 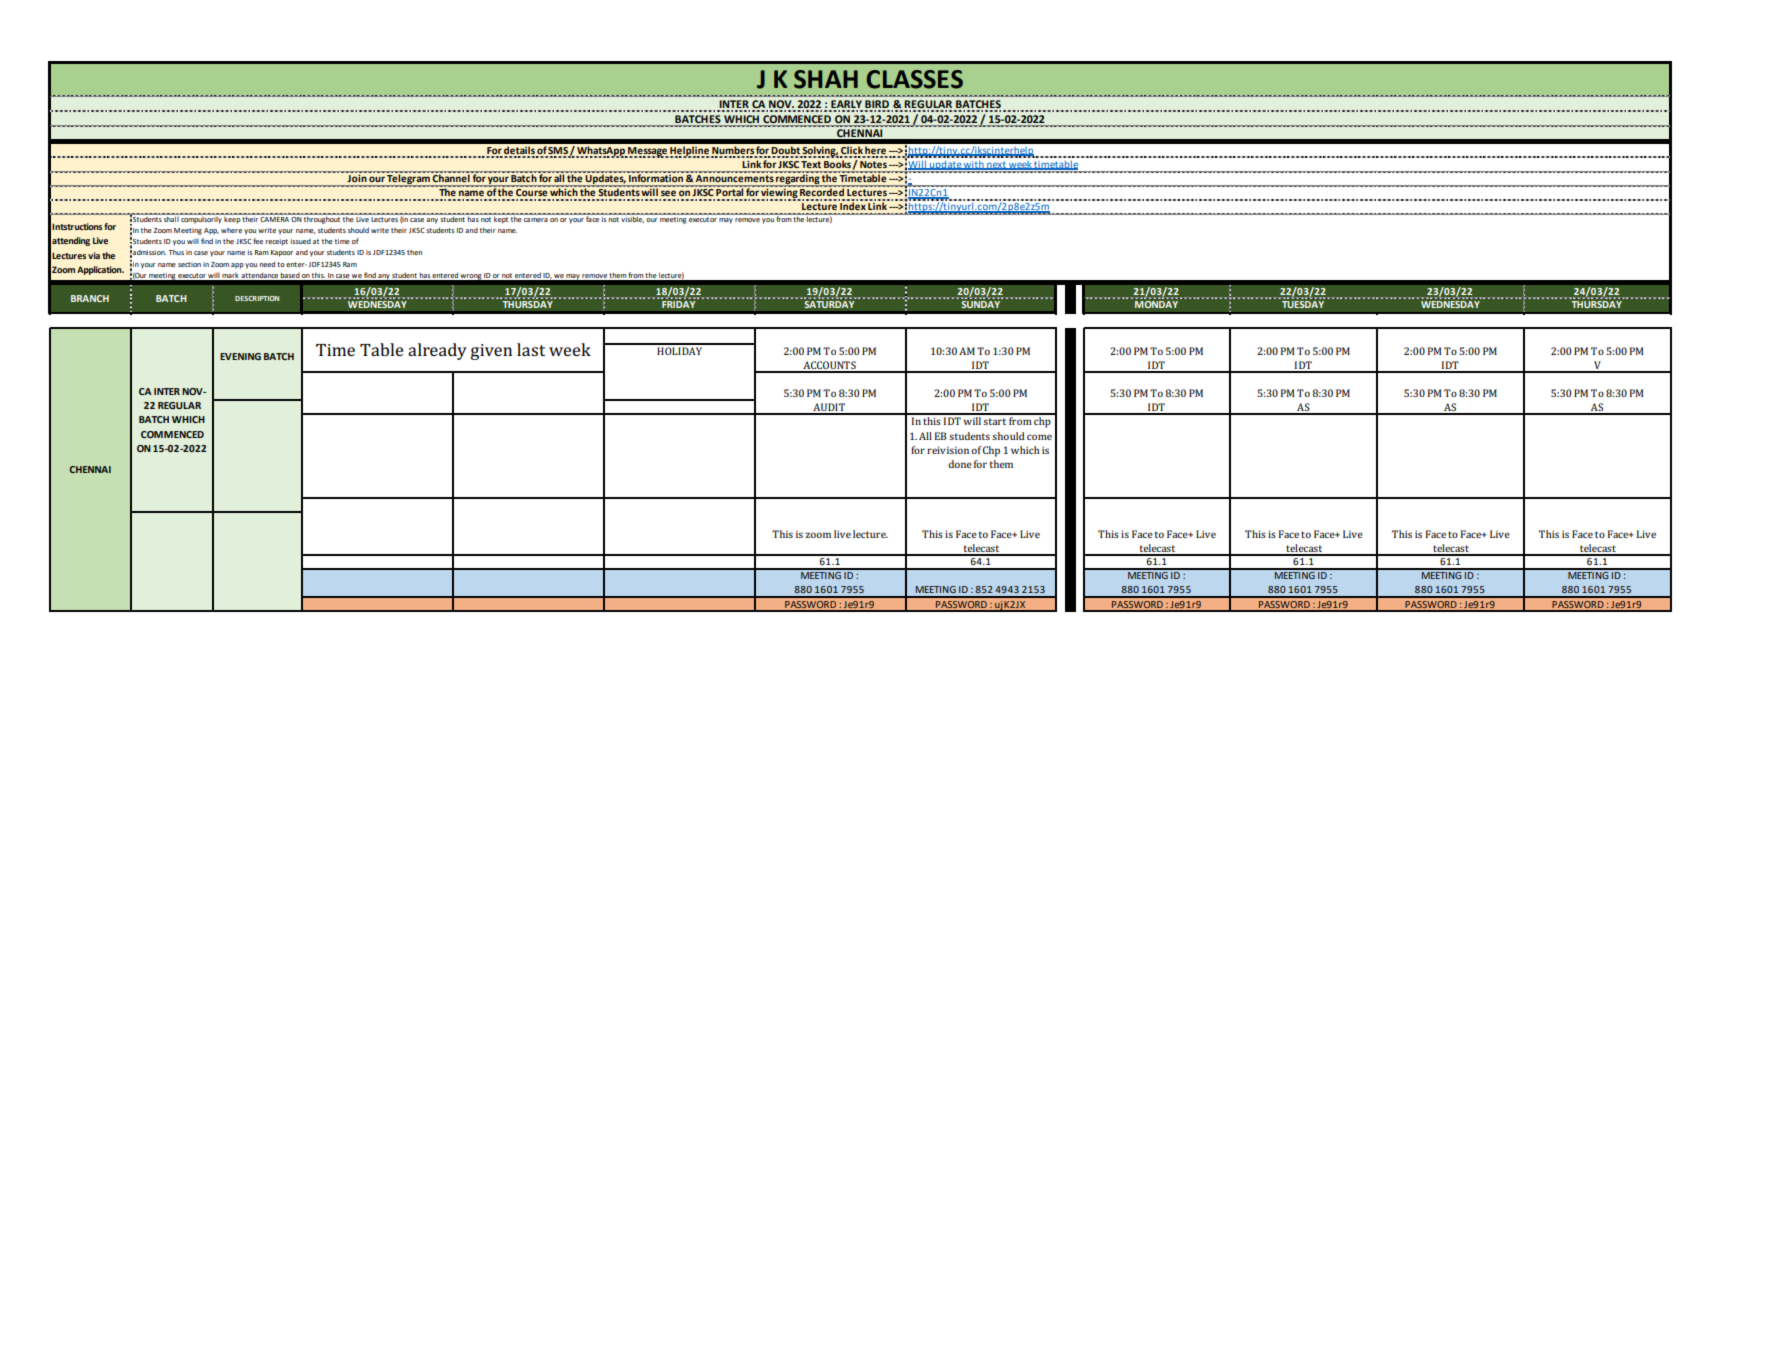 What do you see at coordinates (1302, 303) in the screenshot?
I see `TUESDAY` at bounding box center [1302, 303].
